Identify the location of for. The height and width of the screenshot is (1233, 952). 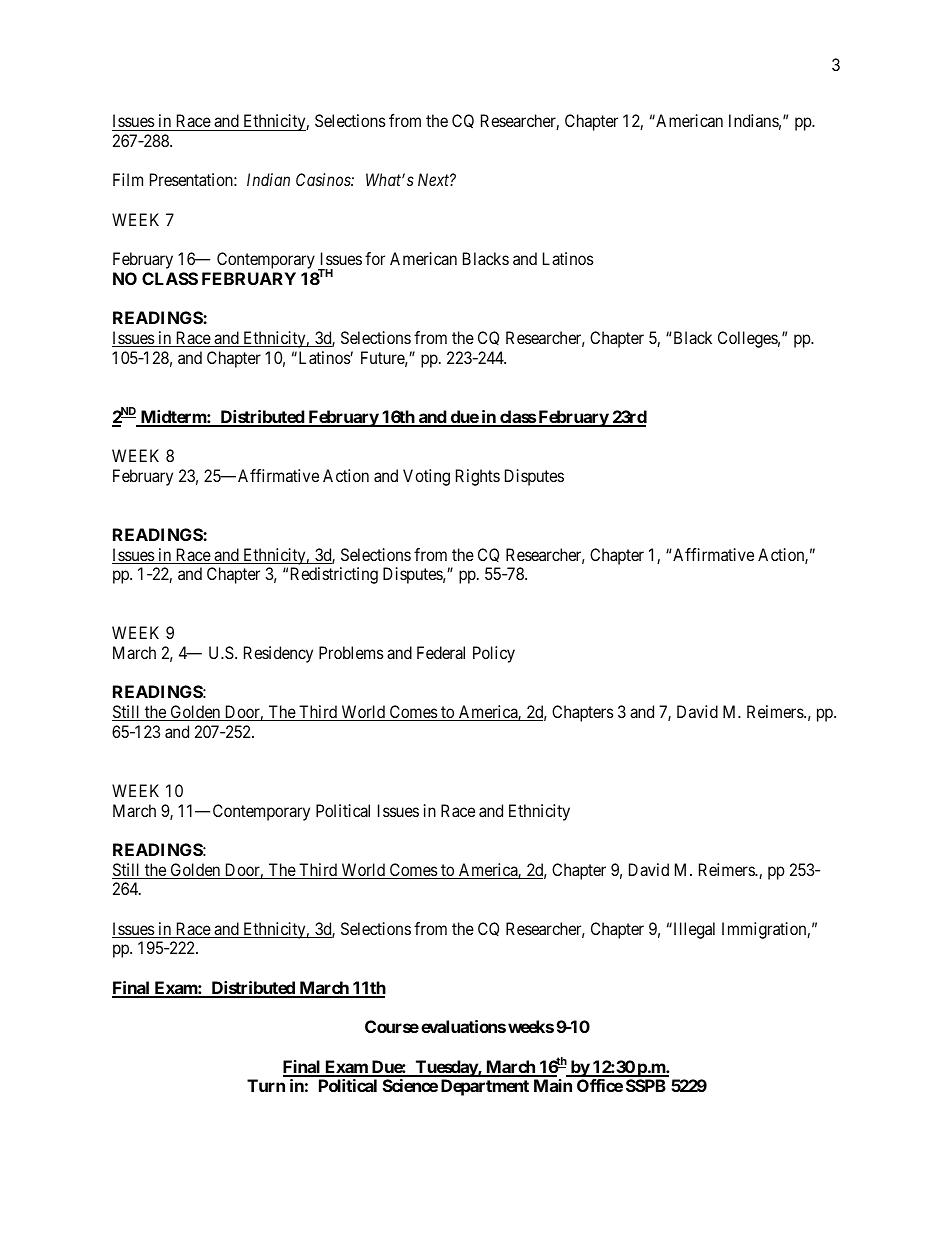
(375, 258).
